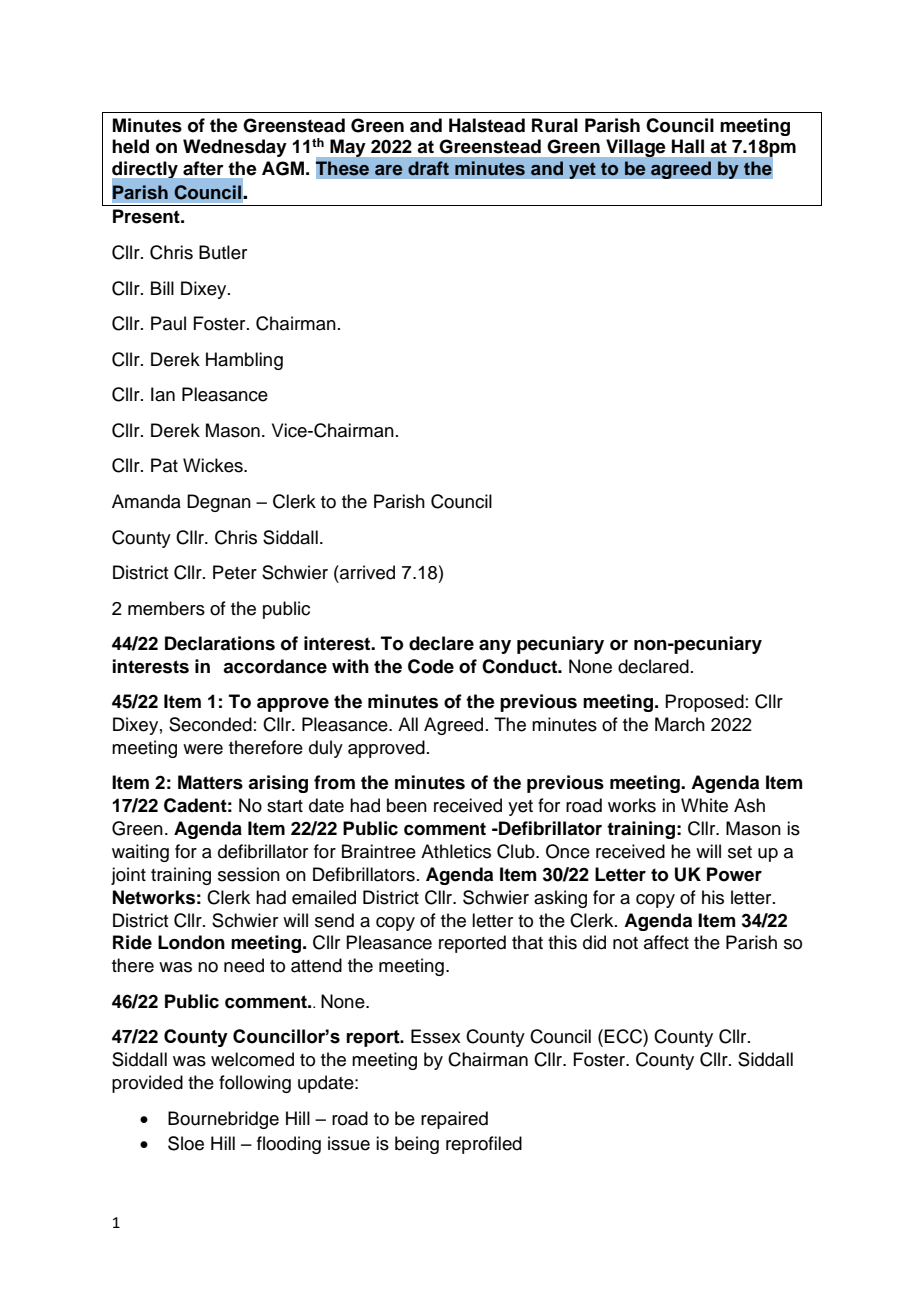 The height and width of the document is (1308, 924). I want to click on repaired, so click(454, 1120).
